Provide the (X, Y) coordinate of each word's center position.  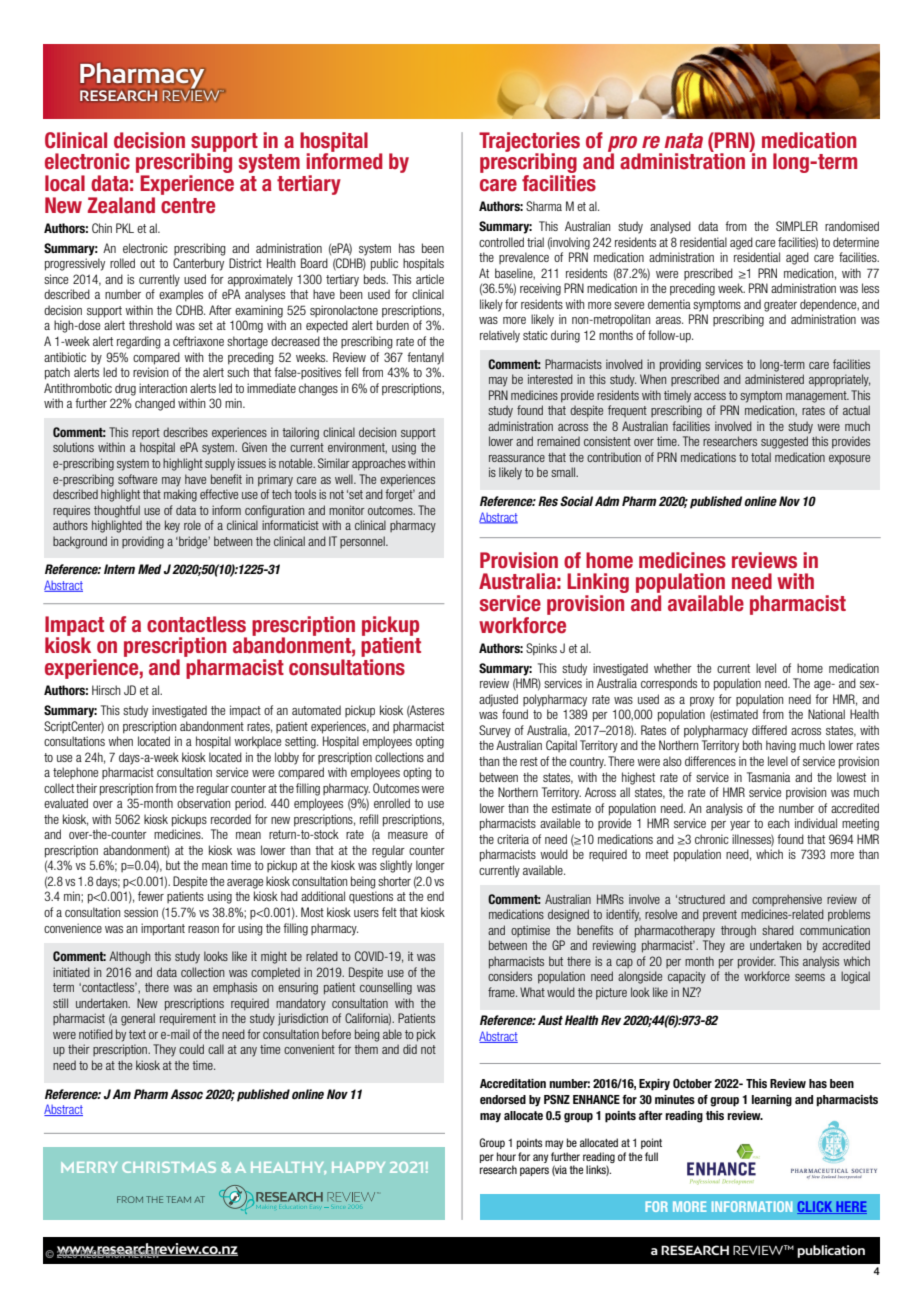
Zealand (121, 205)
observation (203, 803)
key (172, 526)
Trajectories (529, 143)
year (740, 826)
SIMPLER (797, 226)
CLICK (816, 1207)
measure (408, 835)
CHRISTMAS (169, 1167)
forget (400, 495)
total (761, 457)
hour (506, 1156)
